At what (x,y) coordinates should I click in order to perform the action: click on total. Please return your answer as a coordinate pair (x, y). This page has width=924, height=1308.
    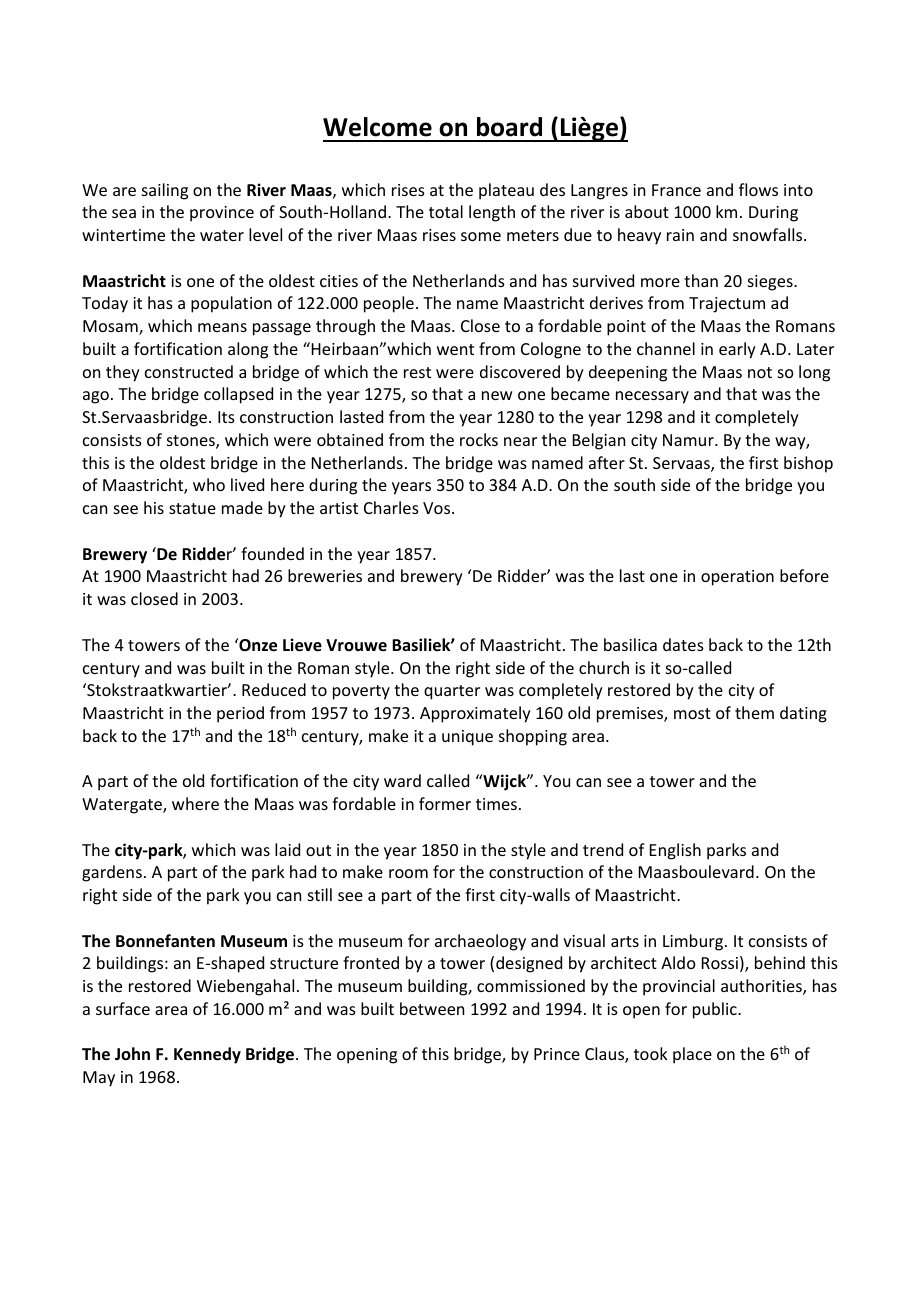
    Looking at the image, I should click on (446, 211).
